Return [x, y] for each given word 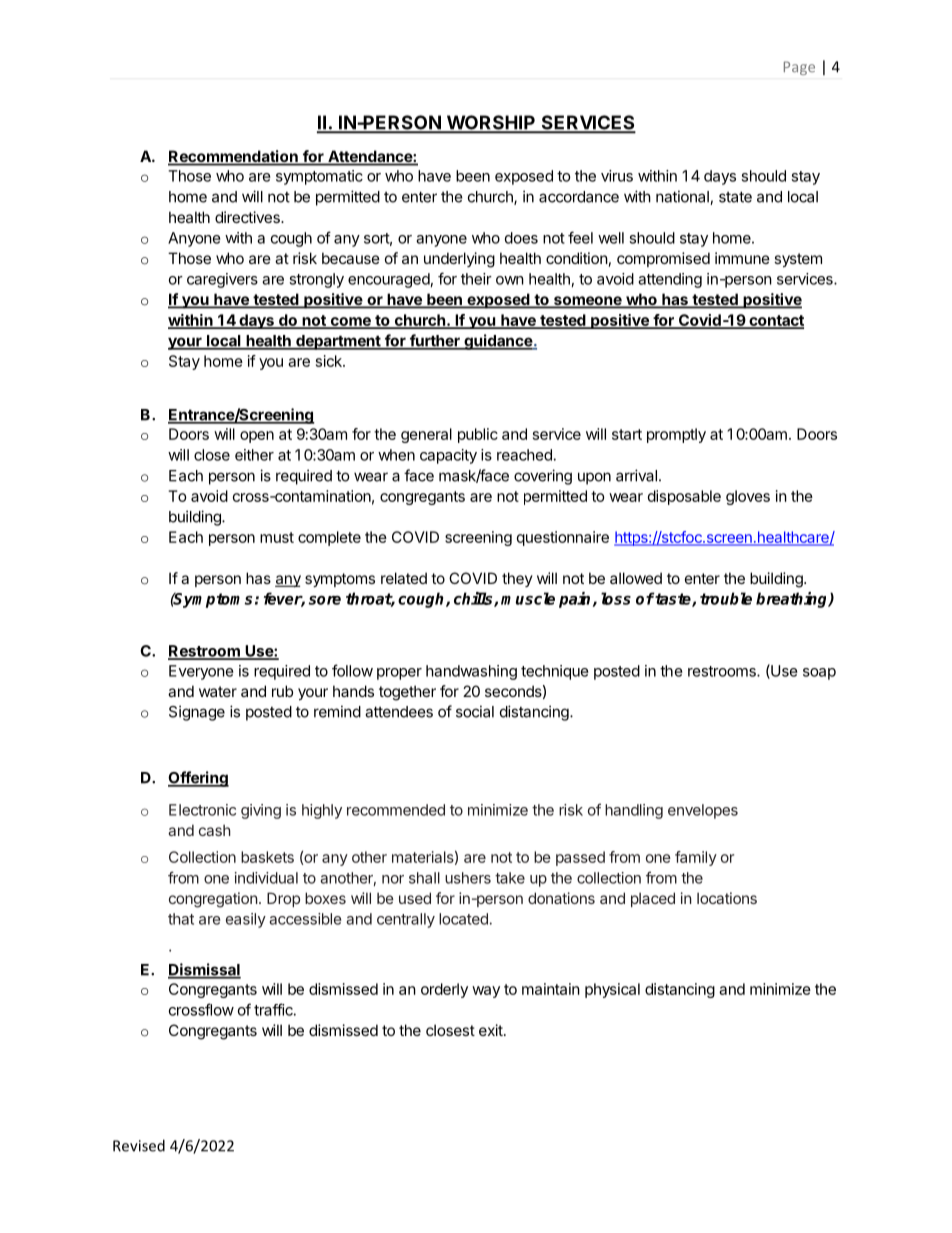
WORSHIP [490, 123]
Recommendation [234, 157]
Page [799, 68]
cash [215, 830]
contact [775, 321]
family [696, 858]
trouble [726, 598]
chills [474, 599]
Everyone [201, 672]
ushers [468, 878]
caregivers [222, 280]
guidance [498, 342]
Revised [139, 1145]
